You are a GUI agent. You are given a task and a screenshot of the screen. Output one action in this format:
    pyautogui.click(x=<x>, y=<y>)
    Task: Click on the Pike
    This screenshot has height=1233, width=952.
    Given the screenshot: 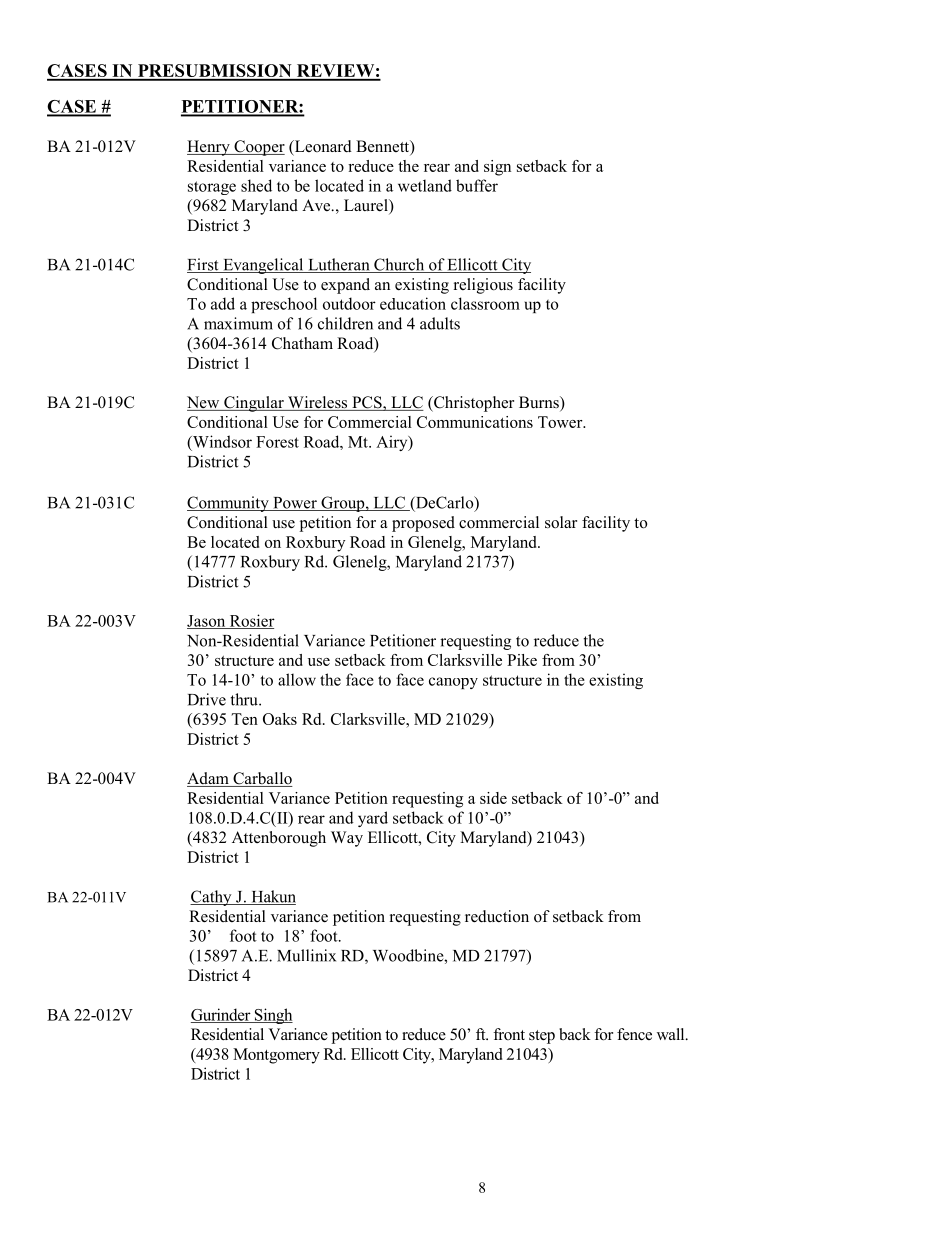 What is the action you would take?
    pyautogui.click(x=522, y=660)
